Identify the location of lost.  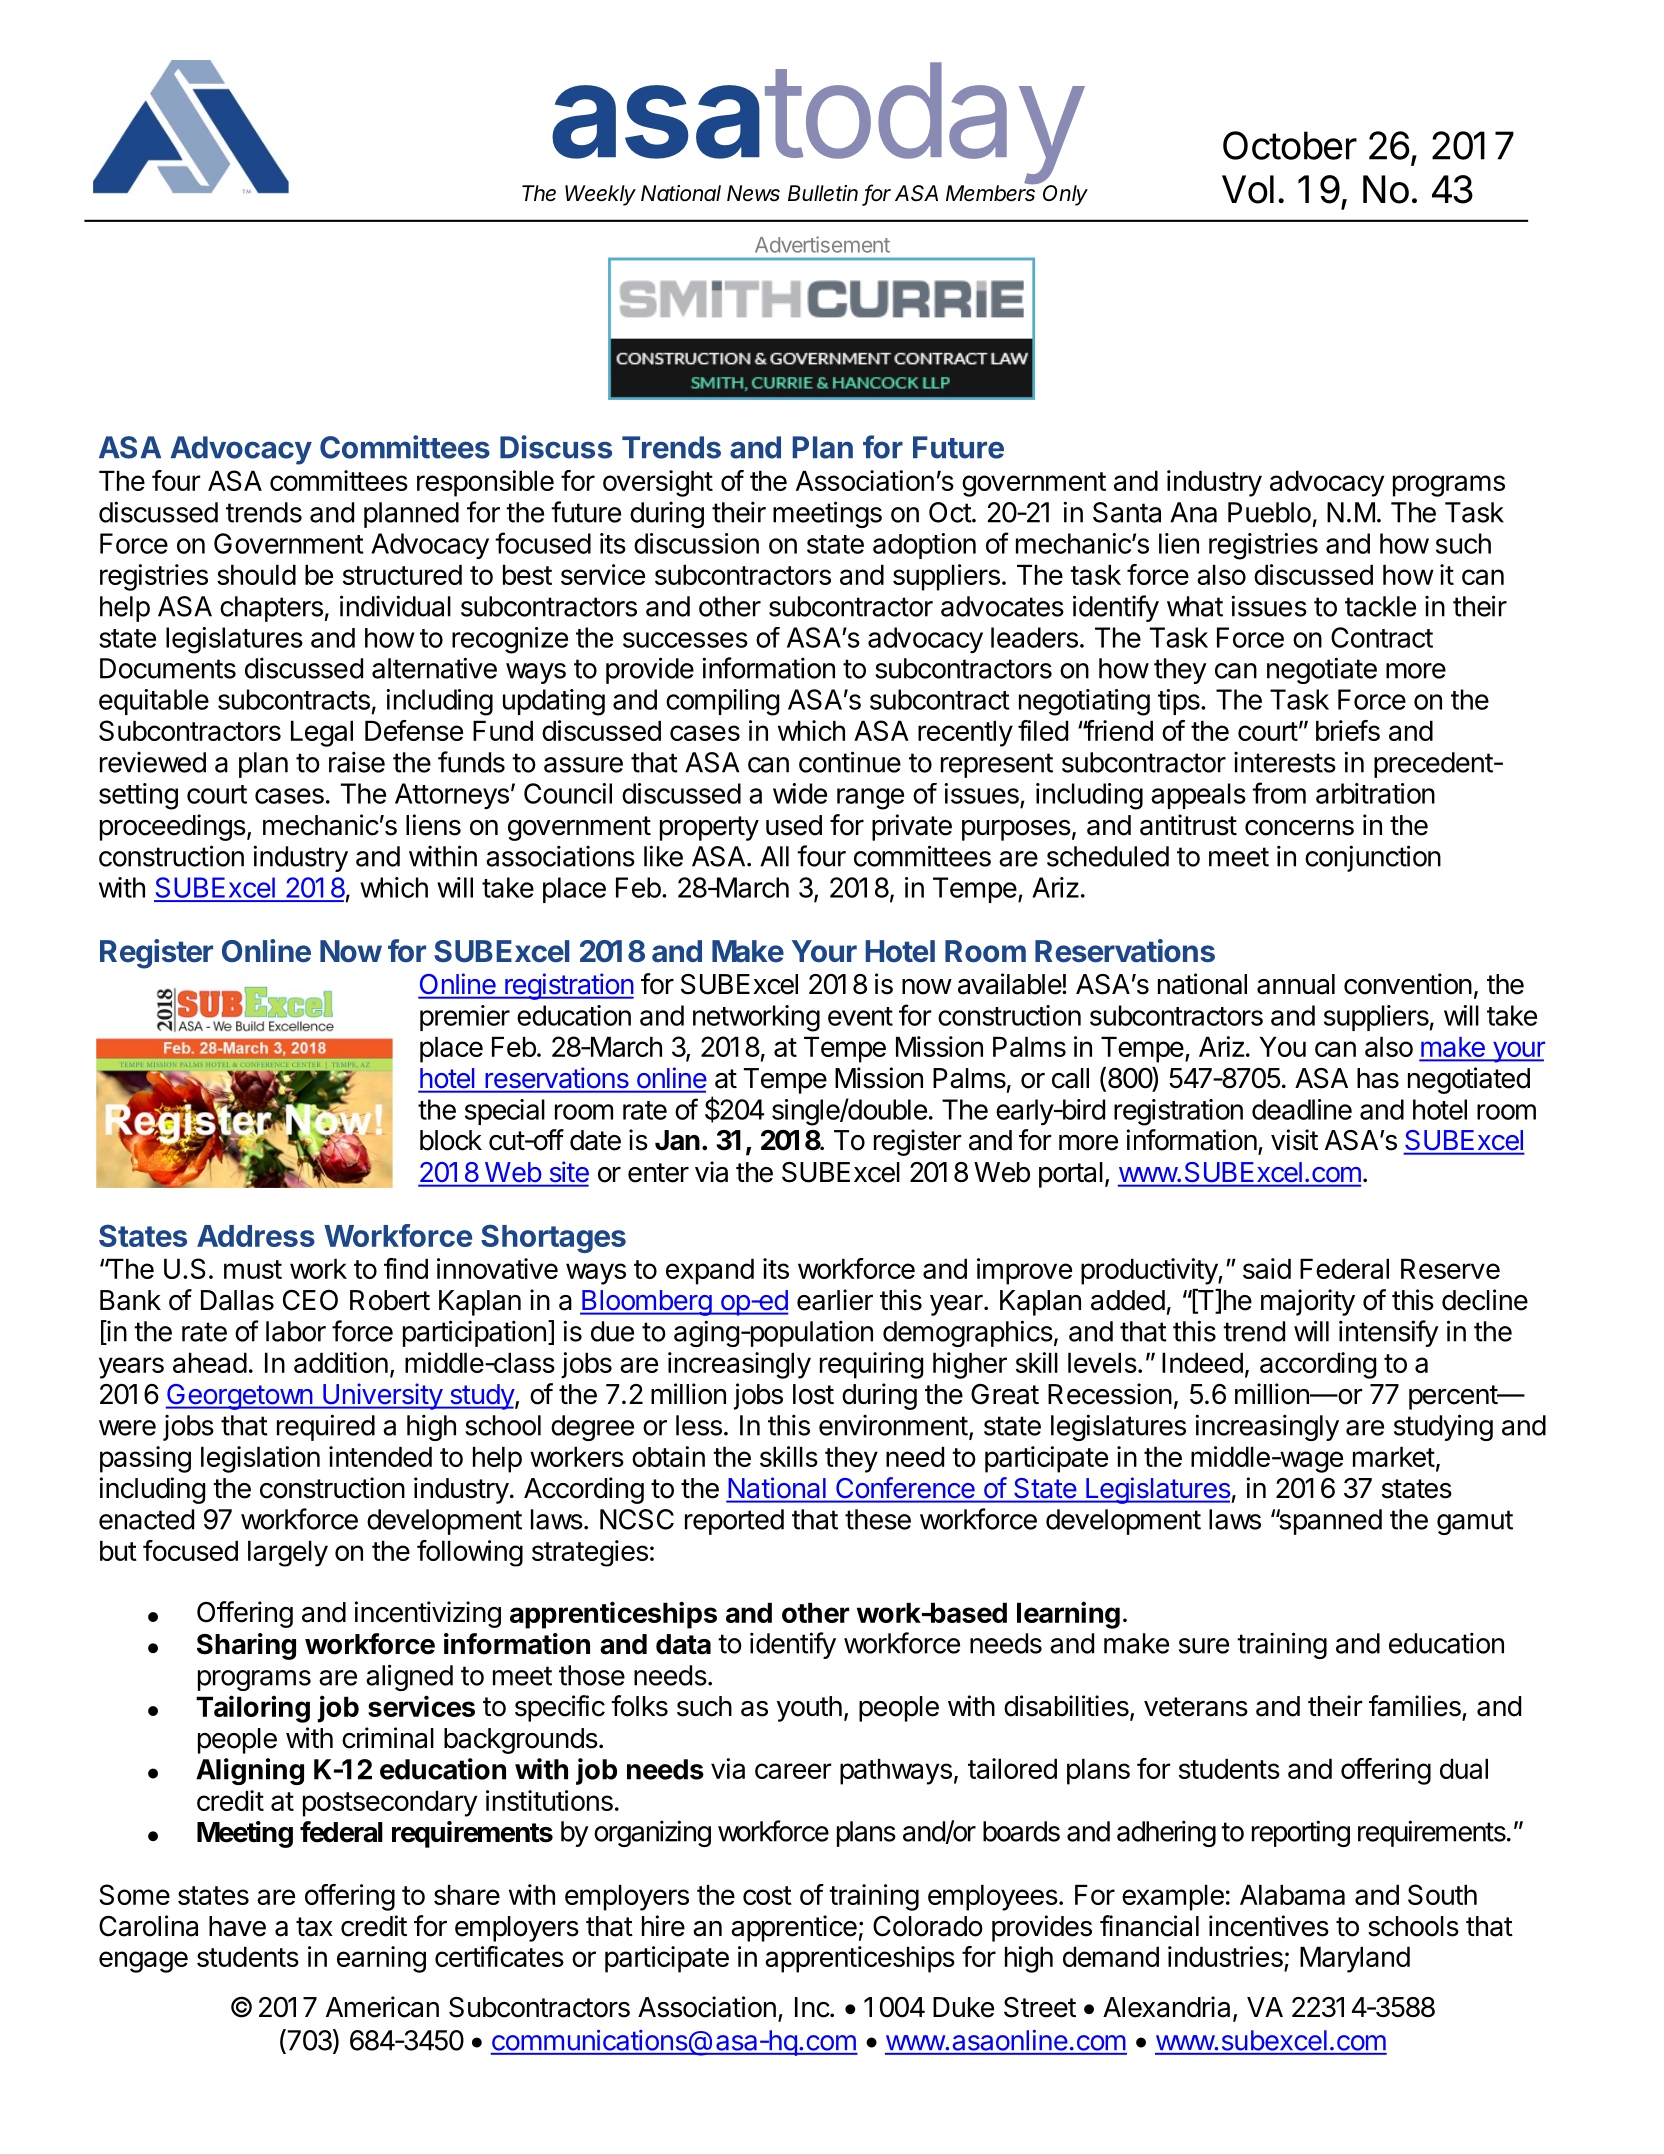
(813, 1394).
